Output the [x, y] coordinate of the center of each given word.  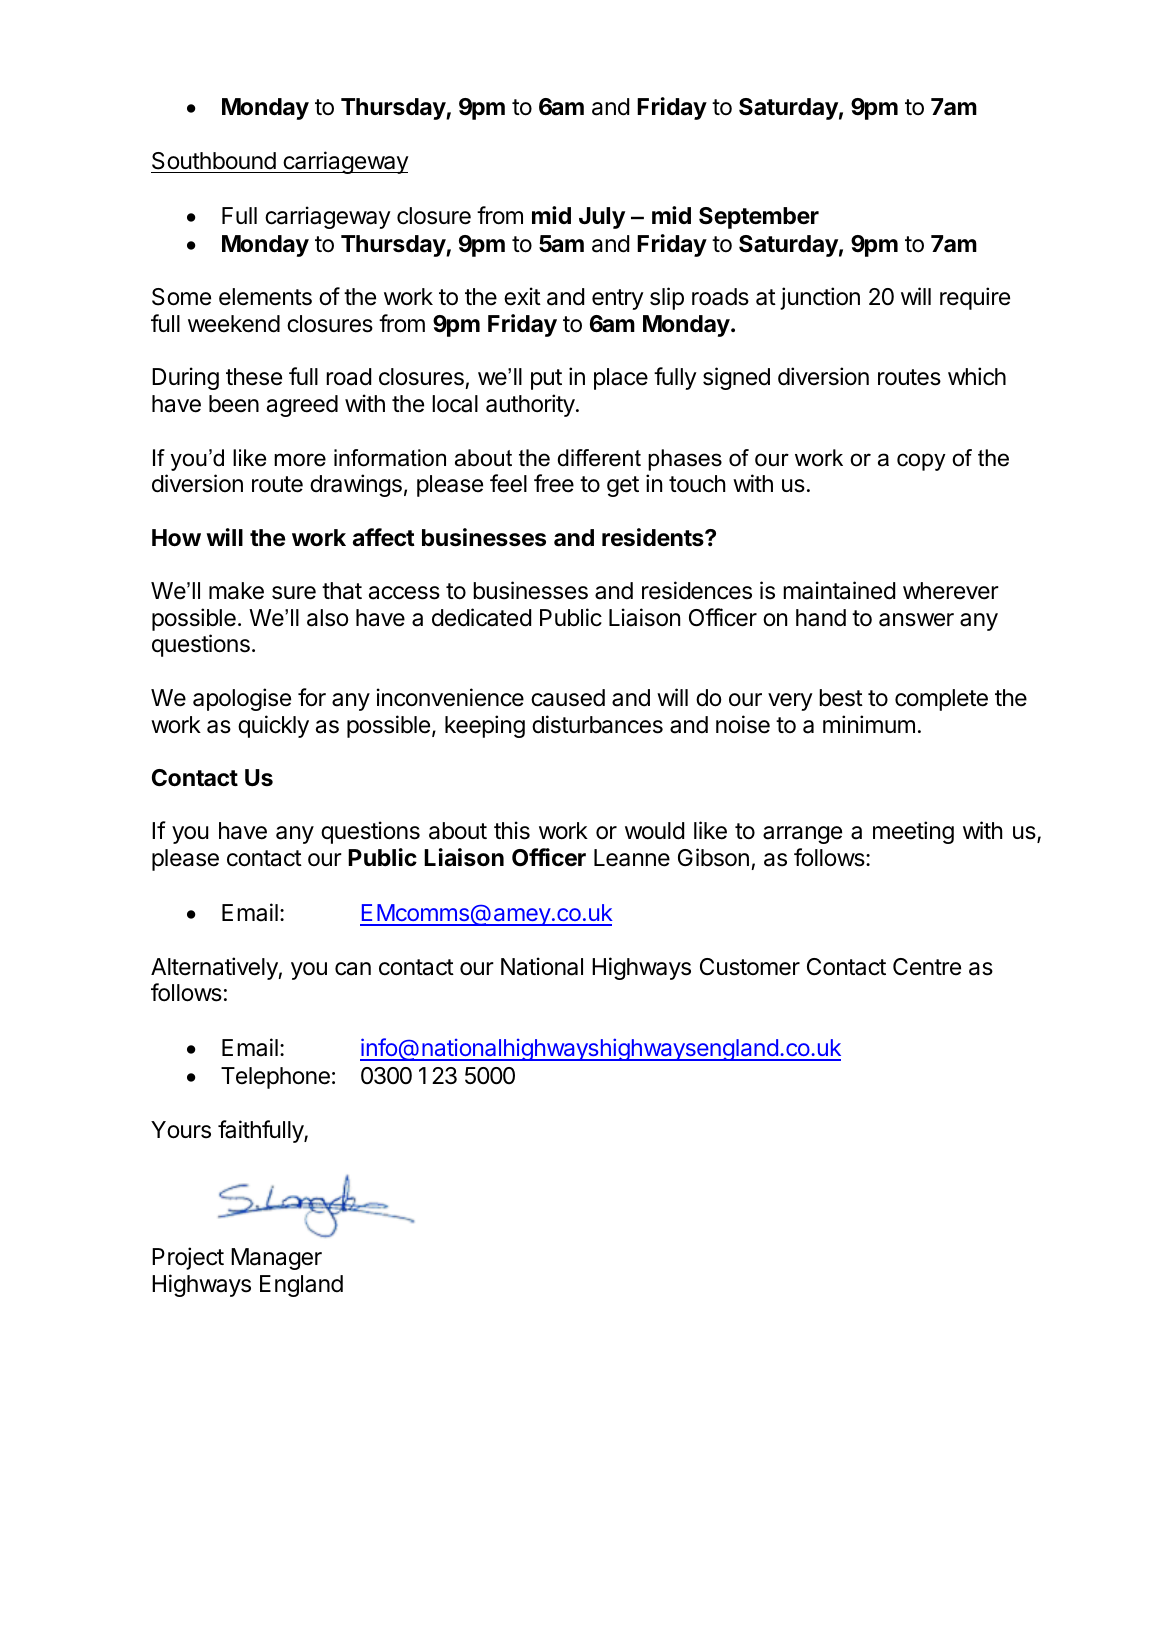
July [602, 218]
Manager [276, 1259]
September [759, 218]
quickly [273, 726]
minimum [869, 724]
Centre [927, 967]
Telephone [275, 1078]
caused [568, 698]
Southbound [214, 161]
